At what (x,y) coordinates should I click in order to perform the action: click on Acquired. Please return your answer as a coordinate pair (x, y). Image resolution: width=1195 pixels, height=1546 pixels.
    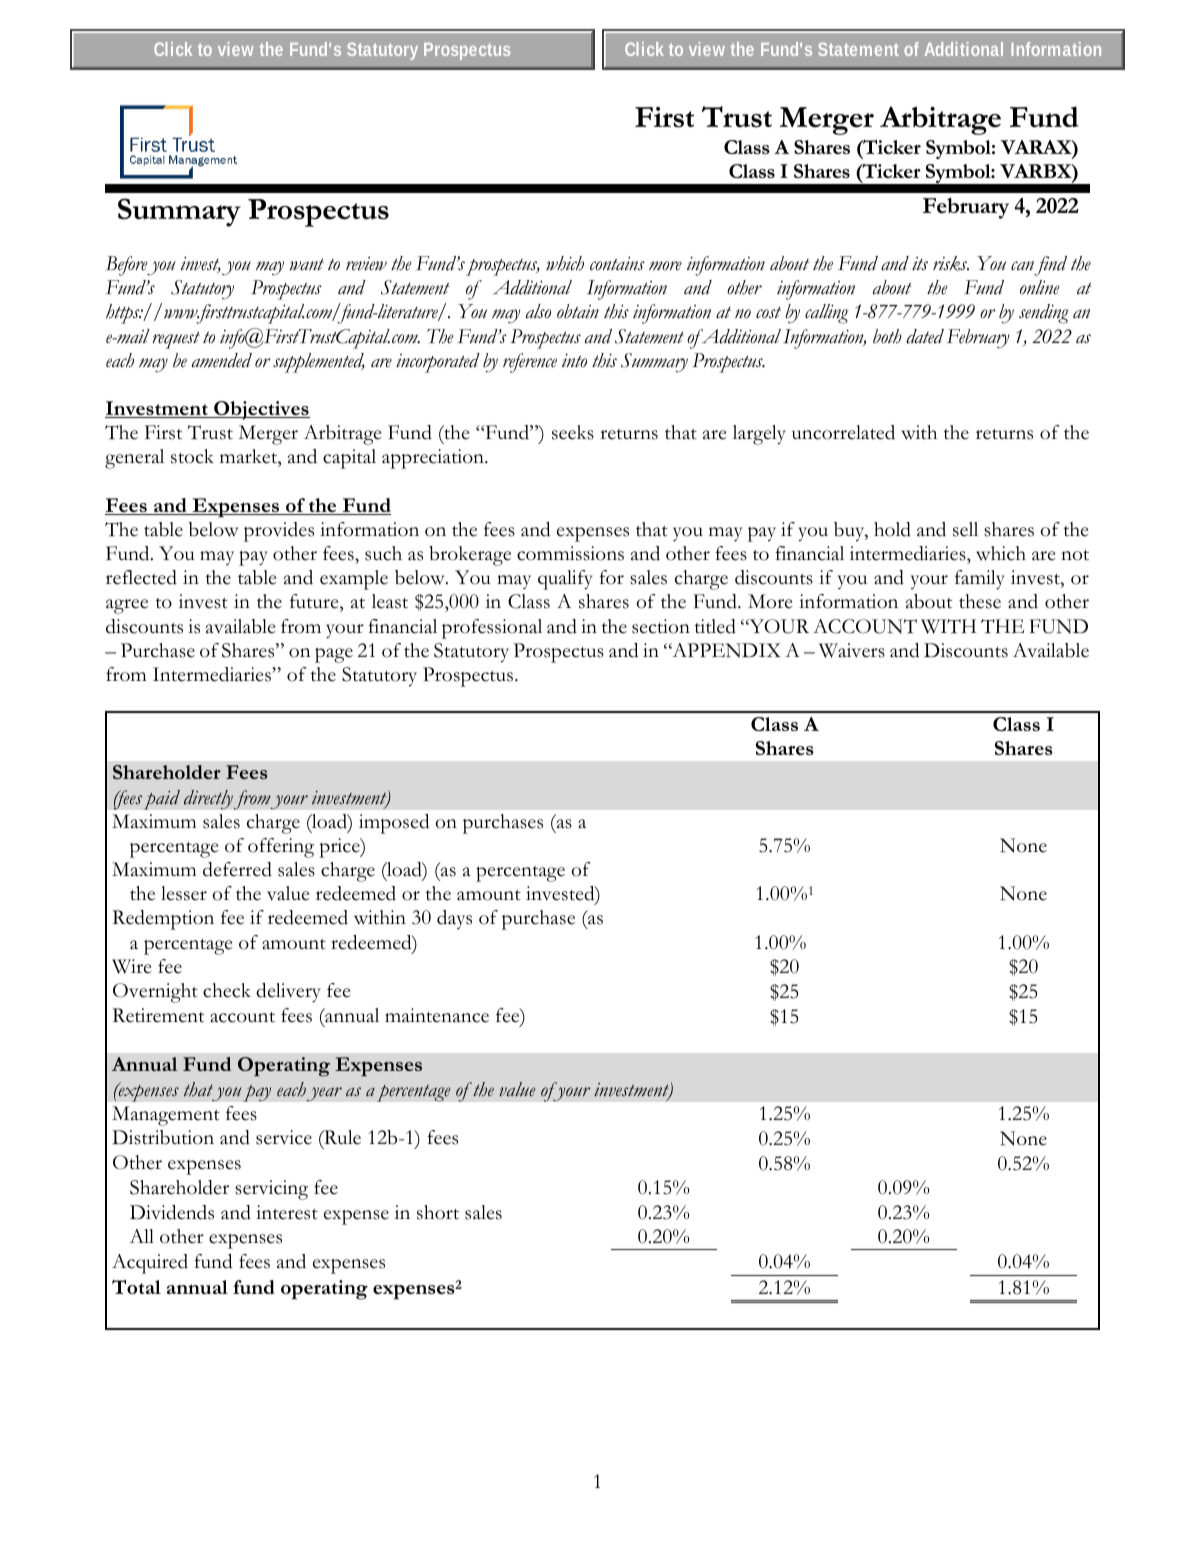
    Looking at the image, I should click on (150, 1264).
